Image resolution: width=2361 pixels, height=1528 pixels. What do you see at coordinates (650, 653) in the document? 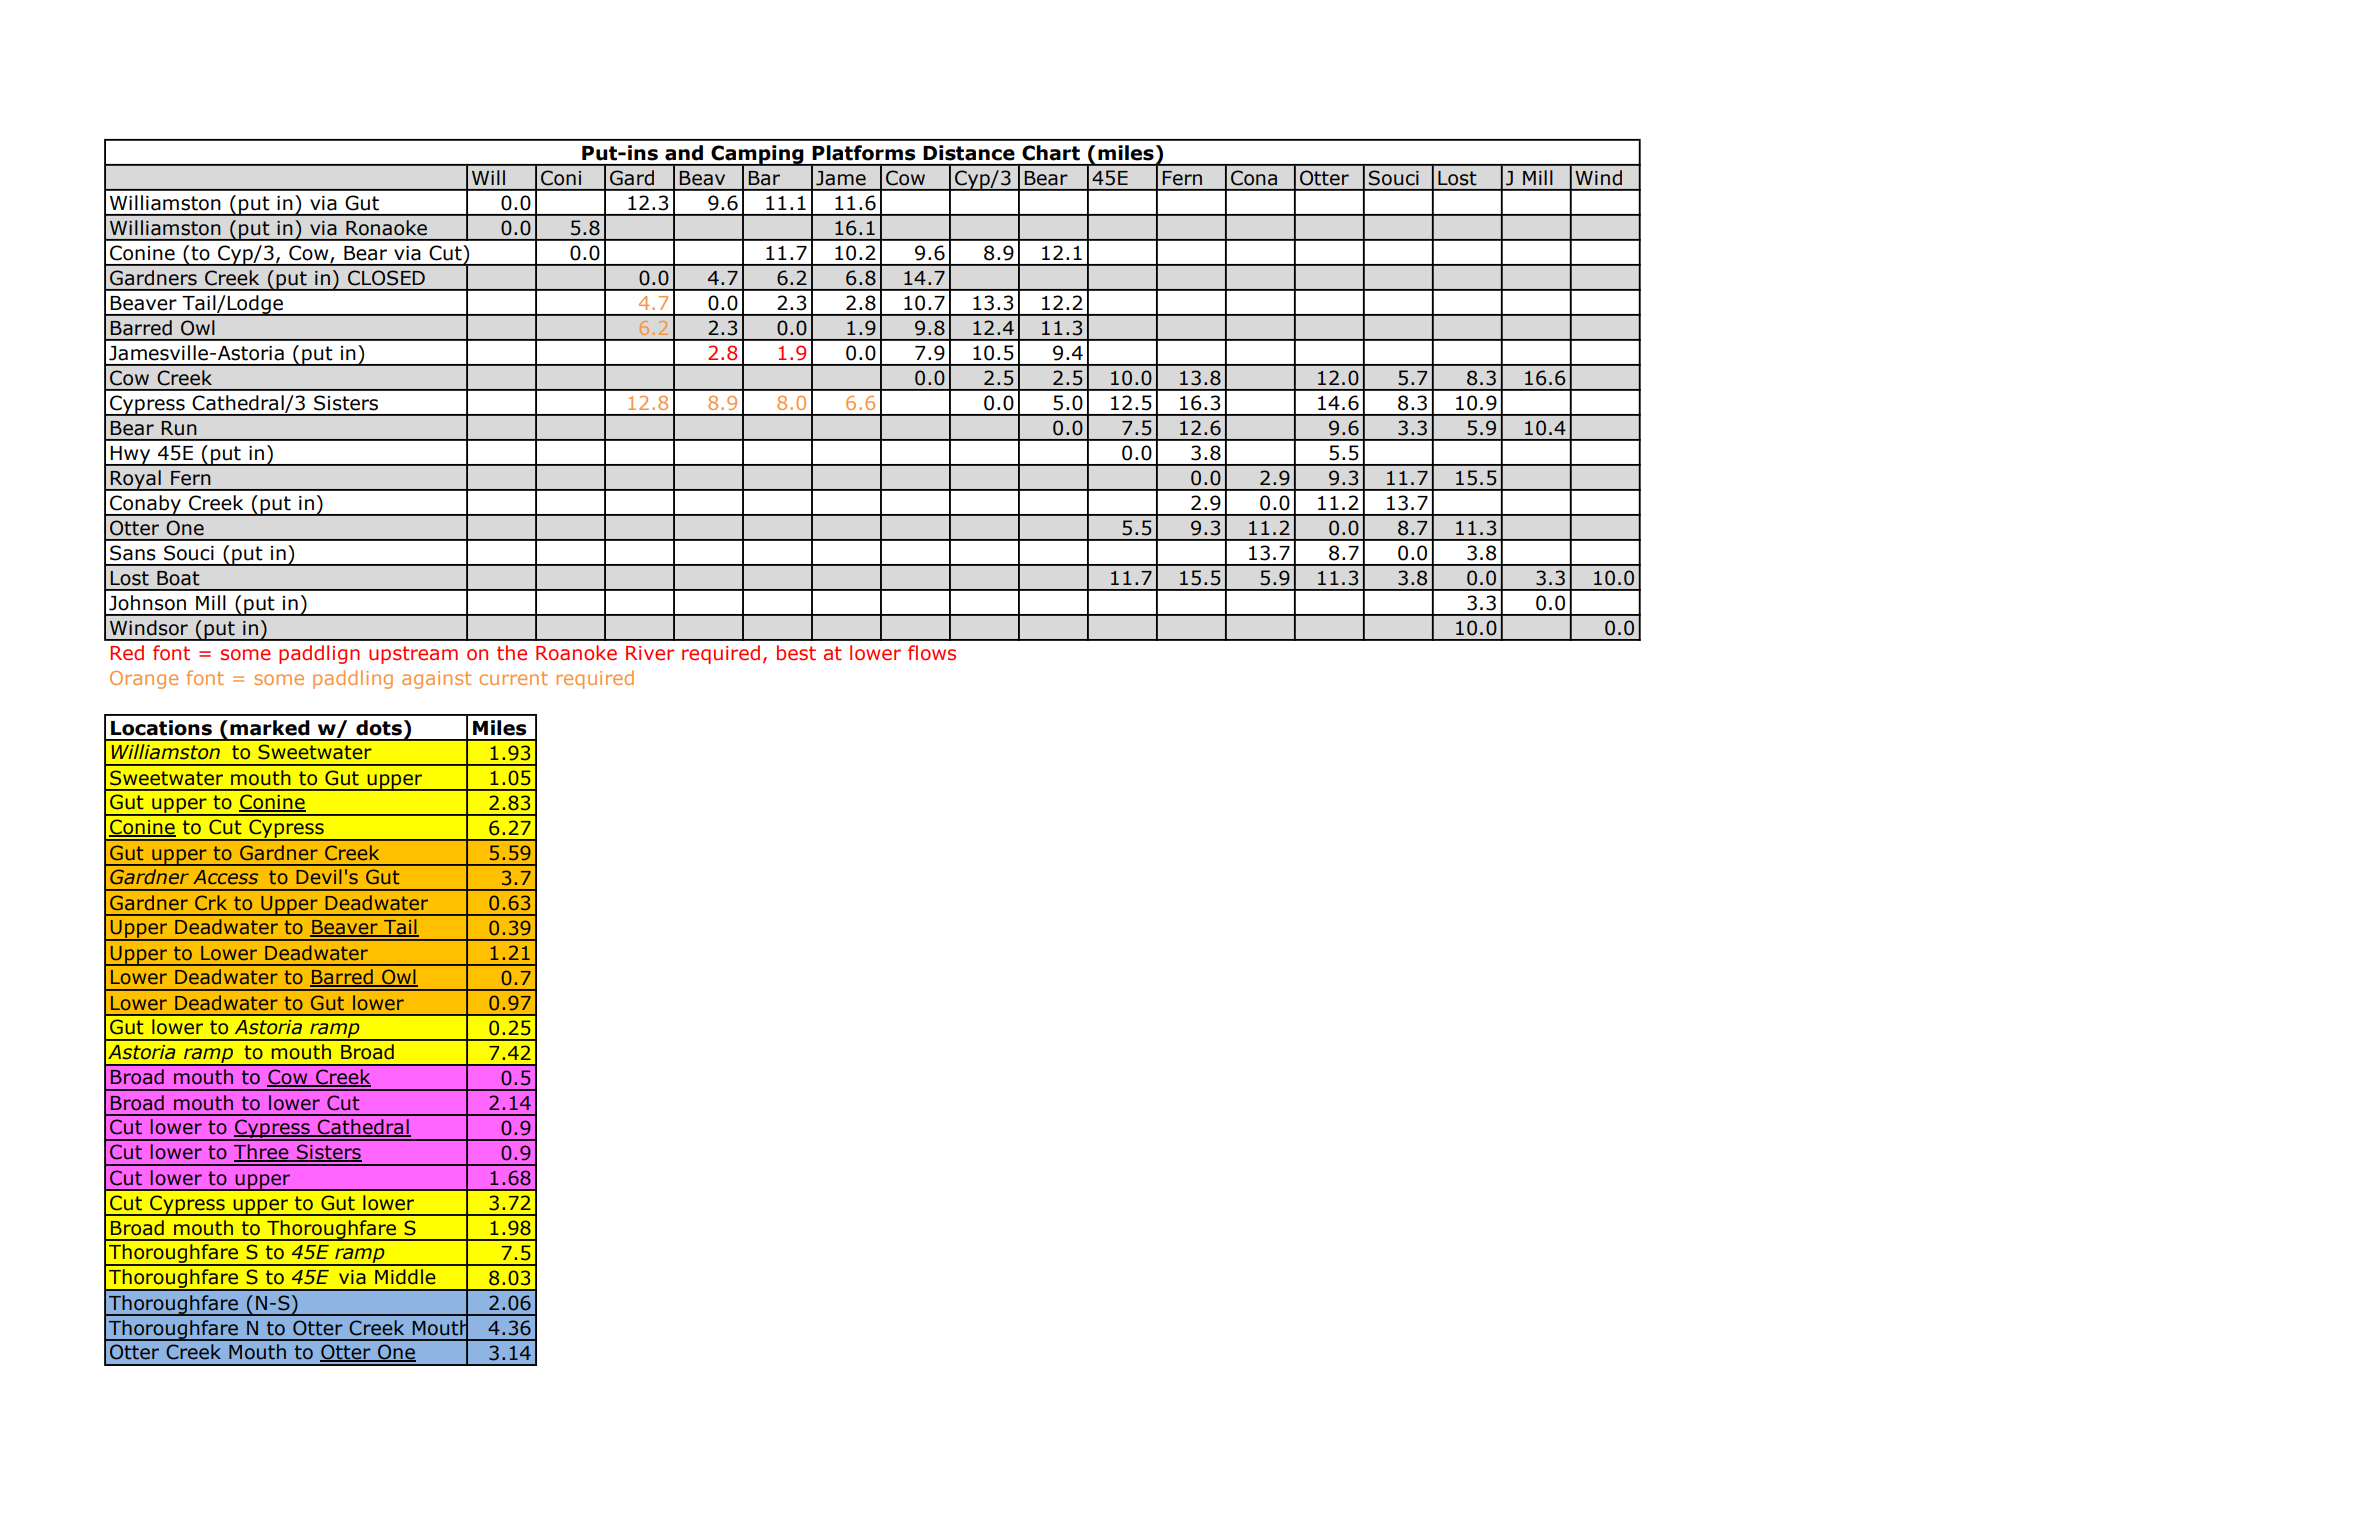
I see `River` at bounding box center [650, 653].
